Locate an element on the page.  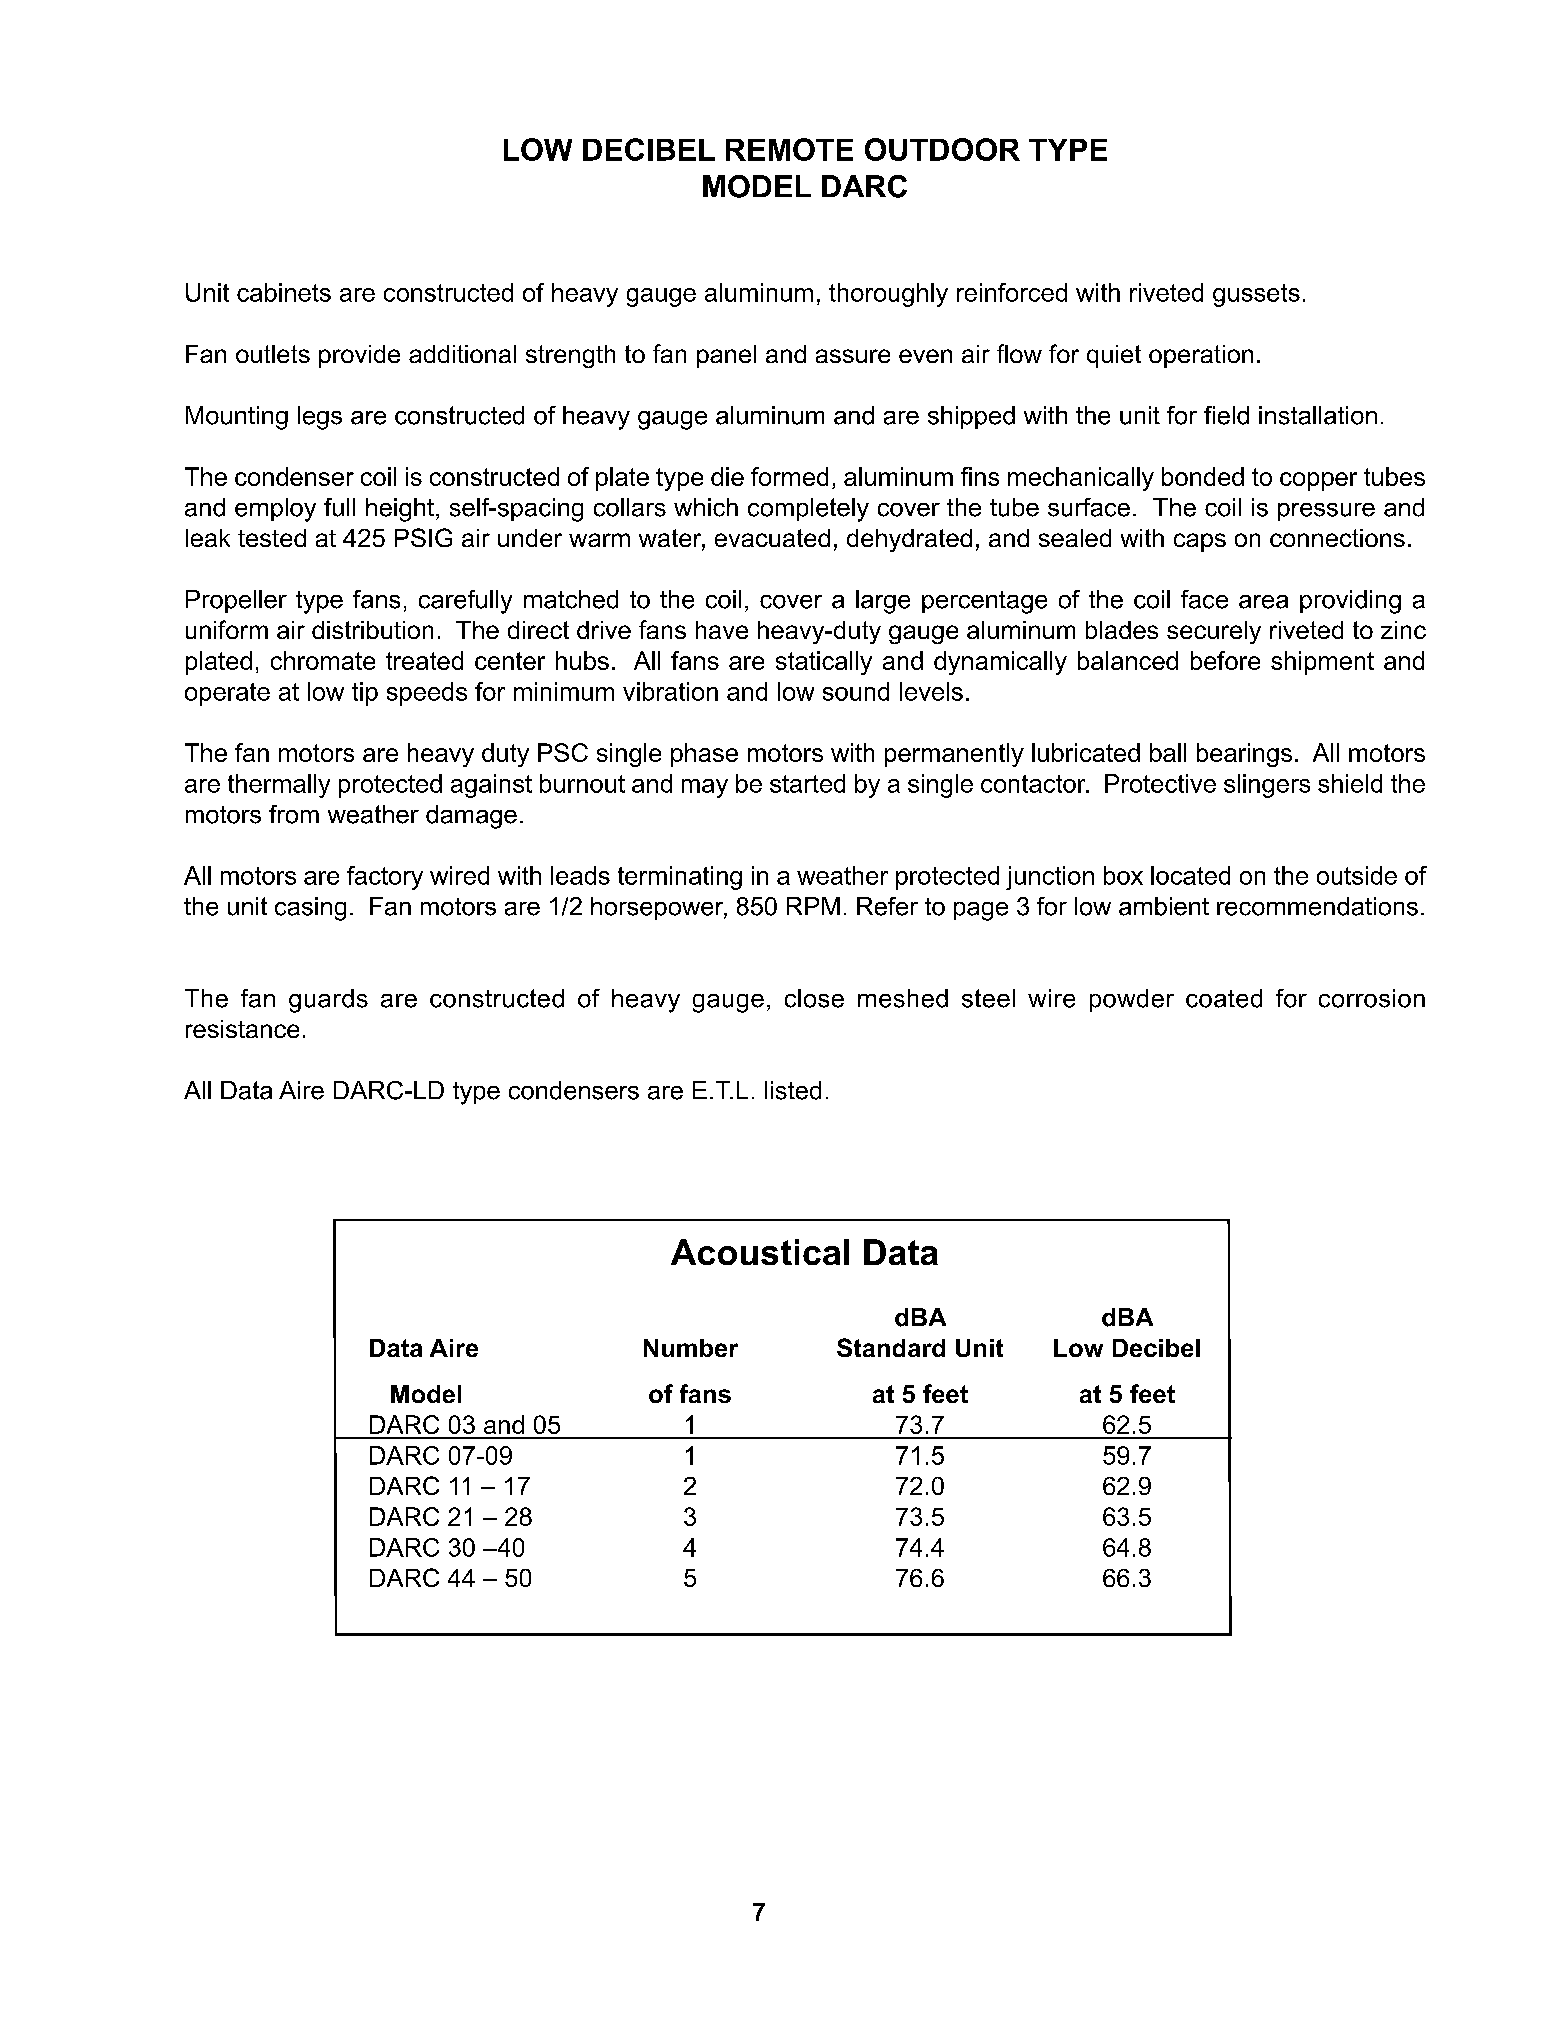
evacuated is located at coordinates (772, 538).
